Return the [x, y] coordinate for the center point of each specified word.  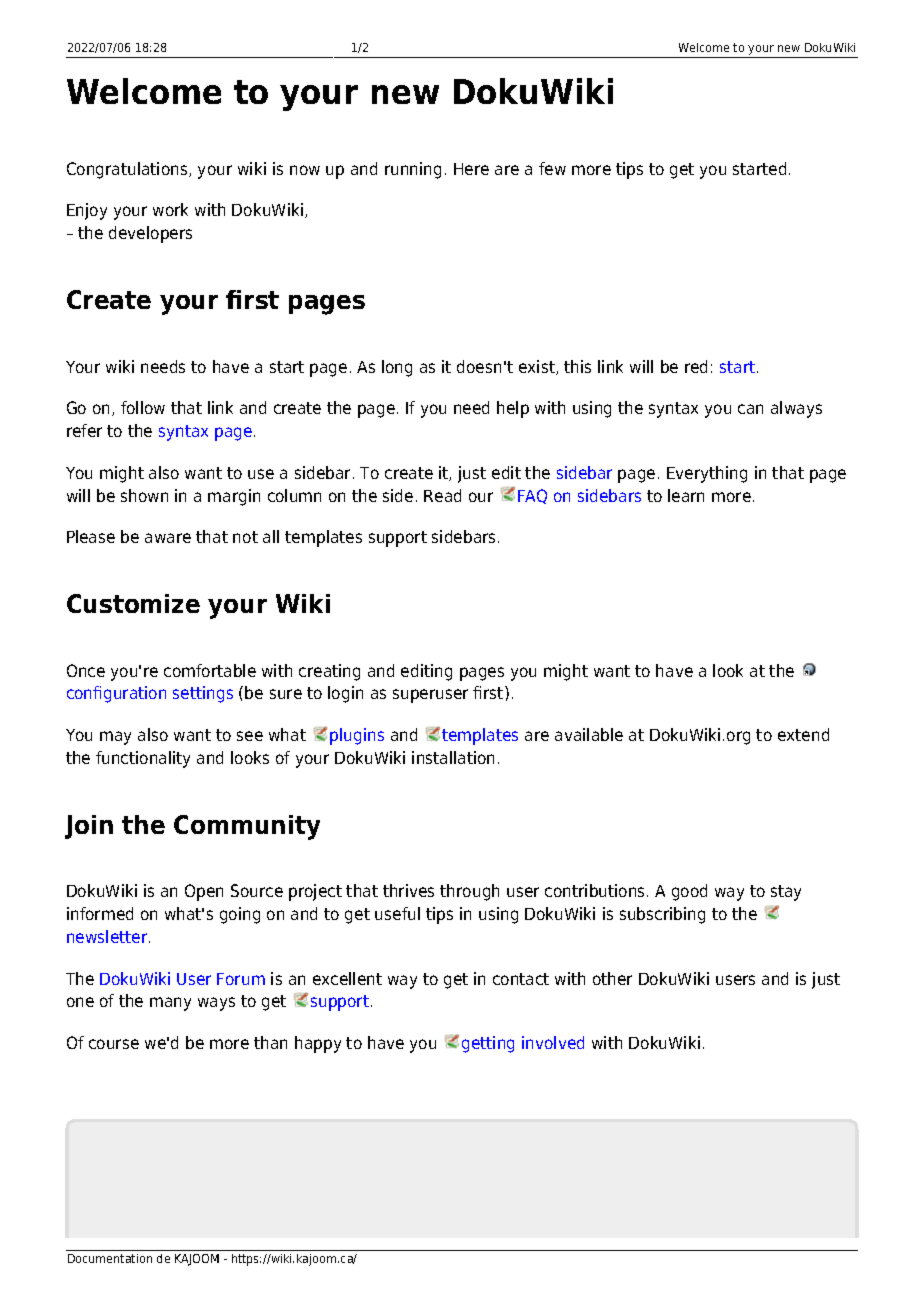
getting [488, 1044]
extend [803, 734]
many [170, 1004]
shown [144, 495]
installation [453, 757]
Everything [707, 474]
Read [442, 495]
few [552, 168]
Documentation [110, 1258]
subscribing [662, 915]
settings [203, 694]
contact [521, 979]
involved [553, 1042]
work [170, 209]
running [413, 170]
